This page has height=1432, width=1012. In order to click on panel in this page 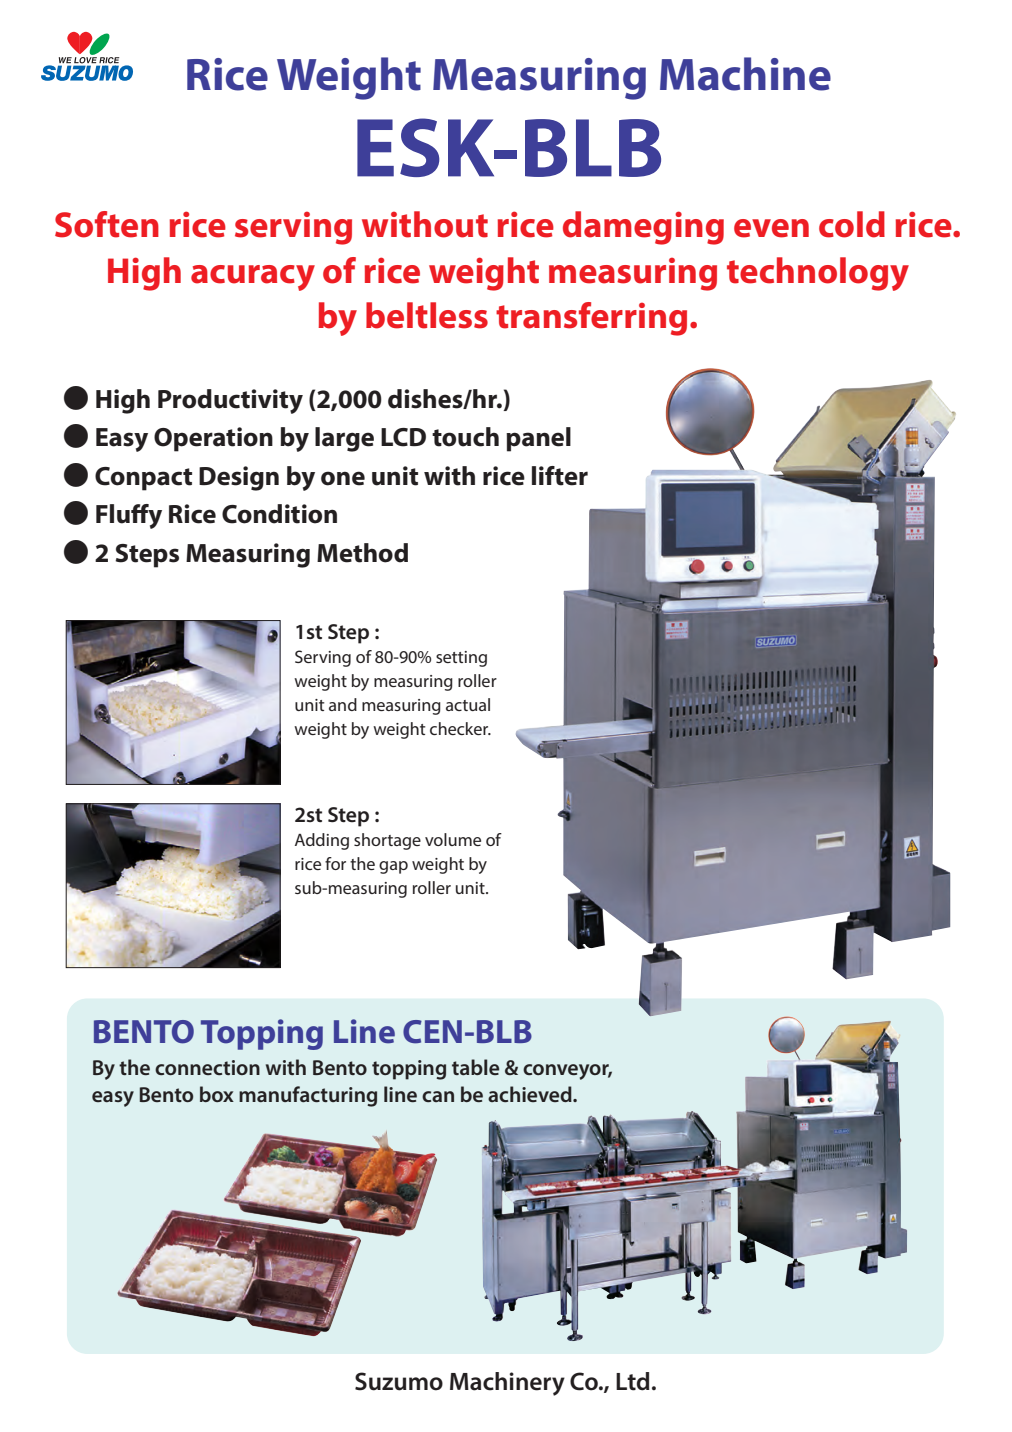, I will do `click(538, 439)`.
